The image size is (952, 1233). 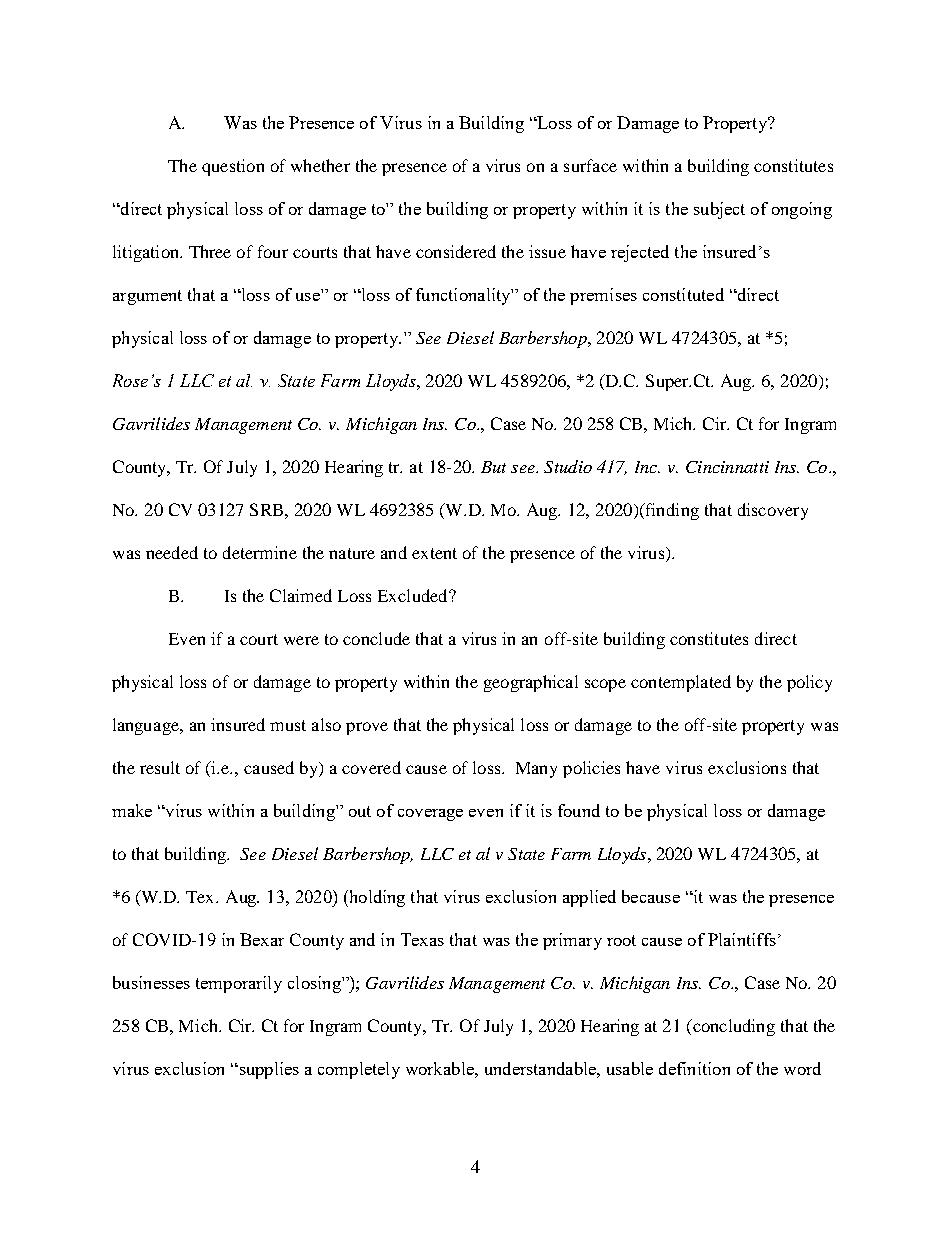 I want to click on question, so click(x=233, y=167).
